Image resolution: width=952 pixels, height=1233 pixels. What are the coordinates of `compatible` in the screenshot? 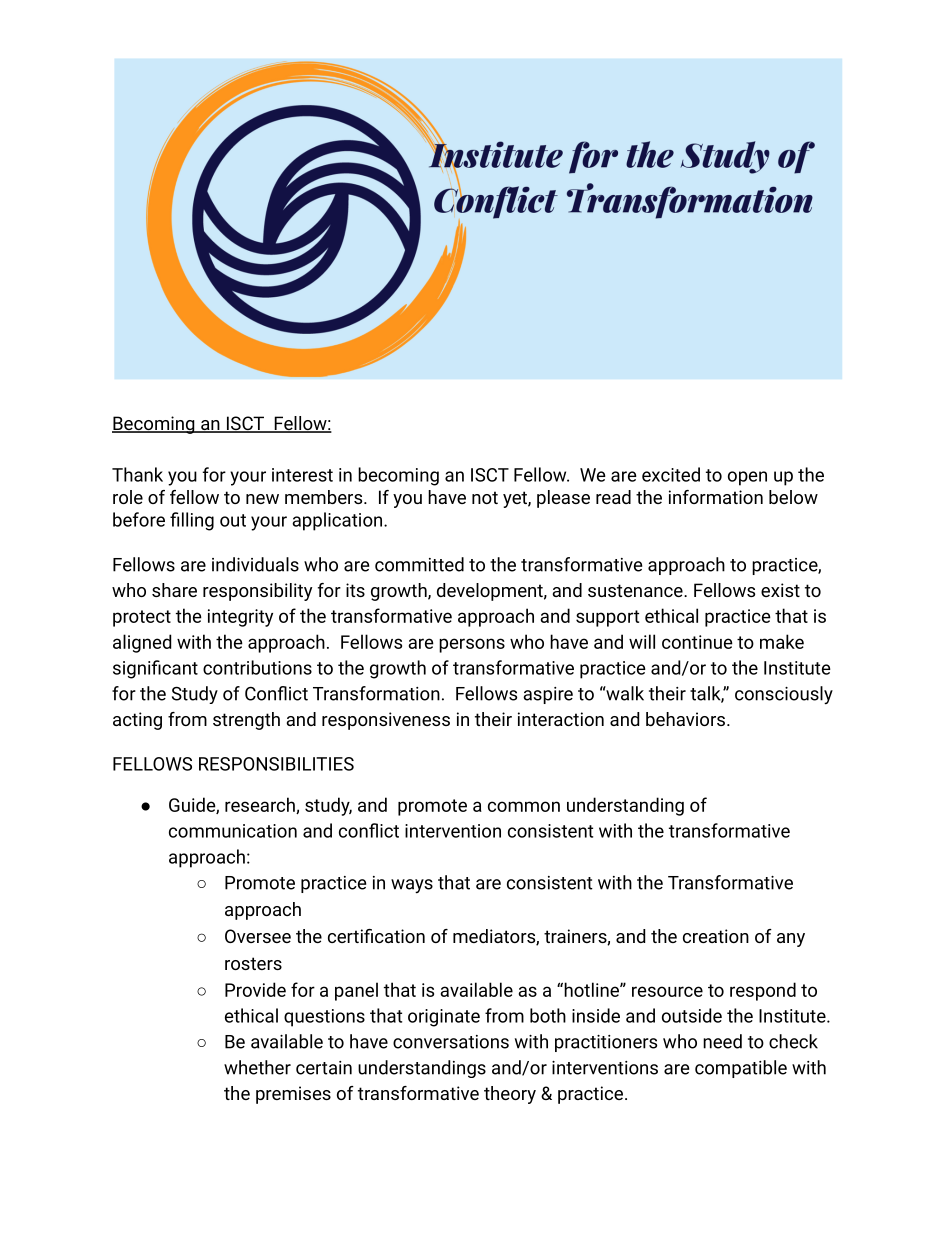 It's located at (741, 1069).
